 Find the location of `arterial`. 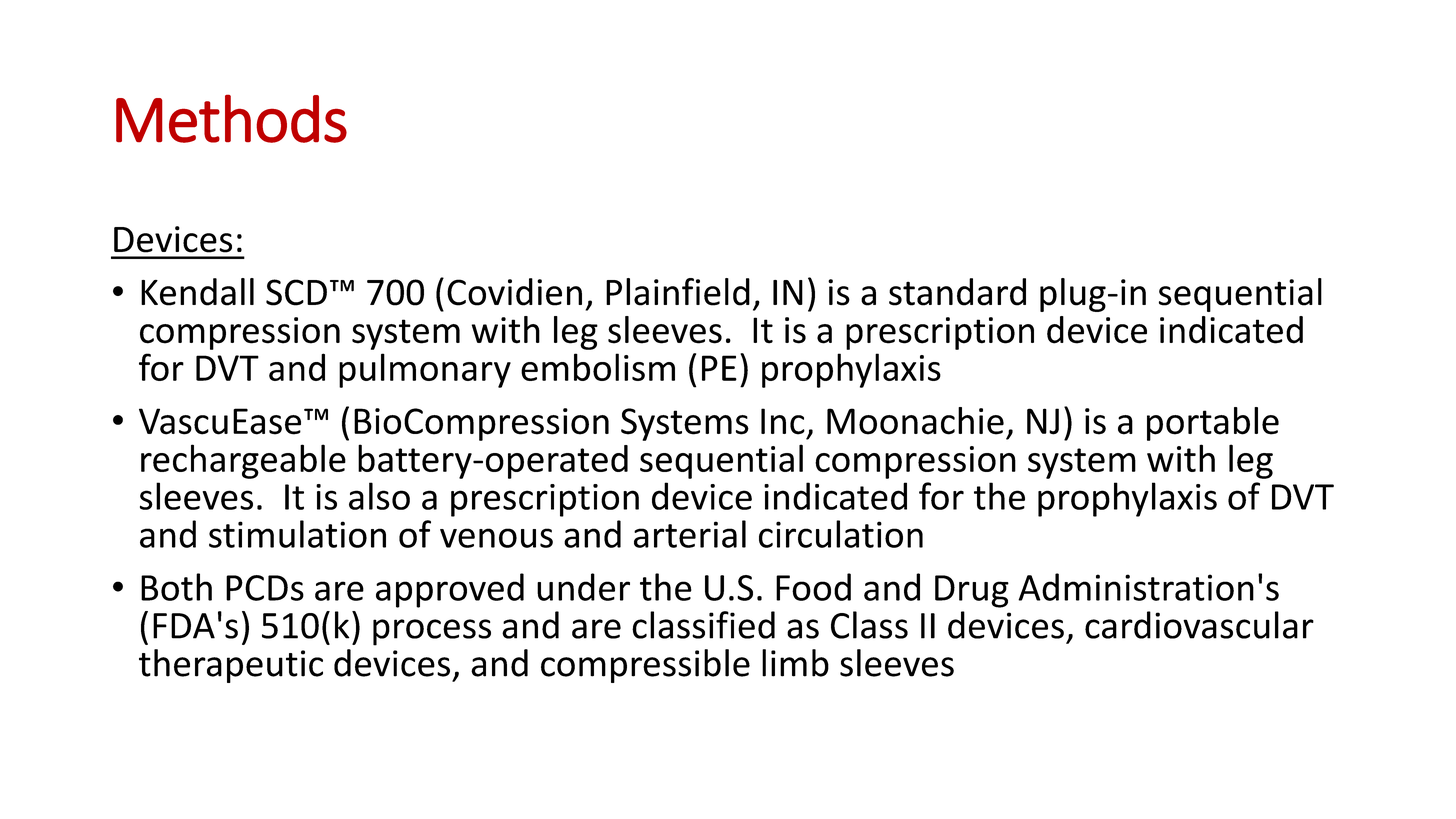

arterial is located at coordinates (690, 534).
